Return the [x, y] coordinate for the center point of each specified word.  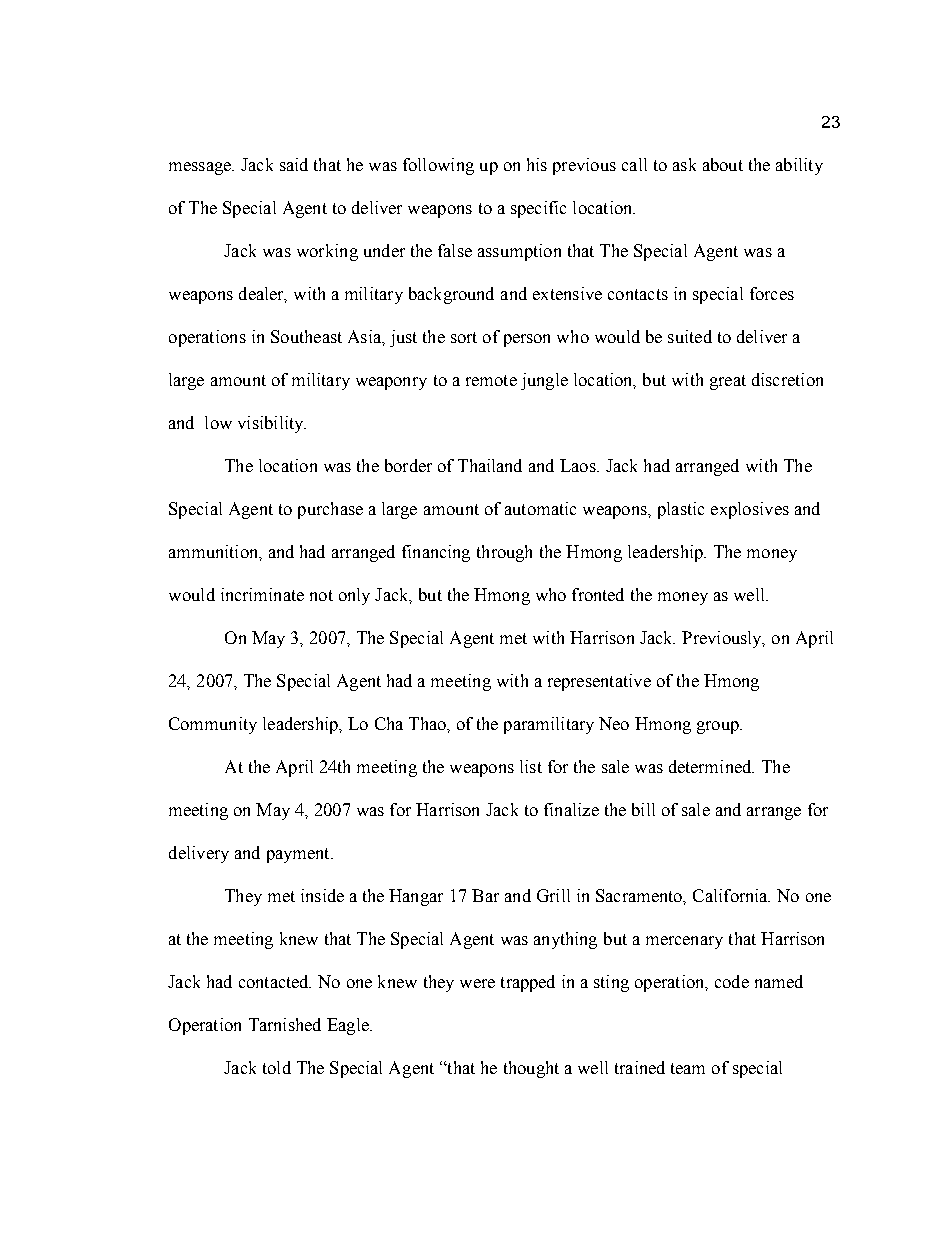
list [531, 766]
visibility [272, 424]
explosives [750, 510]
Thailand [490, 465]
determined [711, 766]
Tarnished [285, 1024]
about [723, 164]
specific [538, 209]
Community [213, 725]
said [294, 164]
